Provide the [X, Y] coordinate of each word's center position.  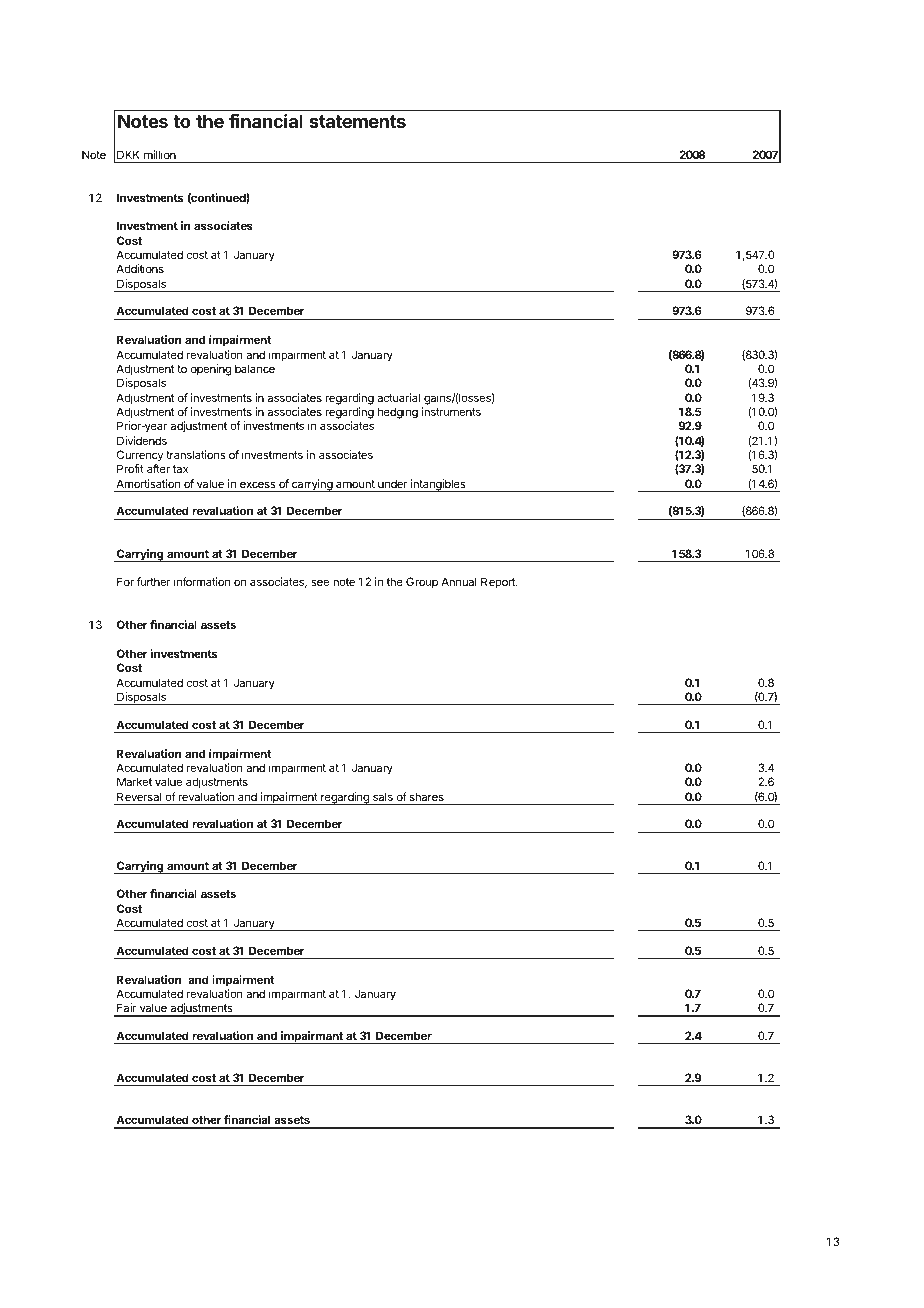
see [320, 582]
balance [255, 368]
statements [357, 121]
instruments [451, 411]
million [160, 154]
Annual [459, 581]
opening [211, 370]
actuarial [398, 397]
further [154, 581]
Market [134, 781]
